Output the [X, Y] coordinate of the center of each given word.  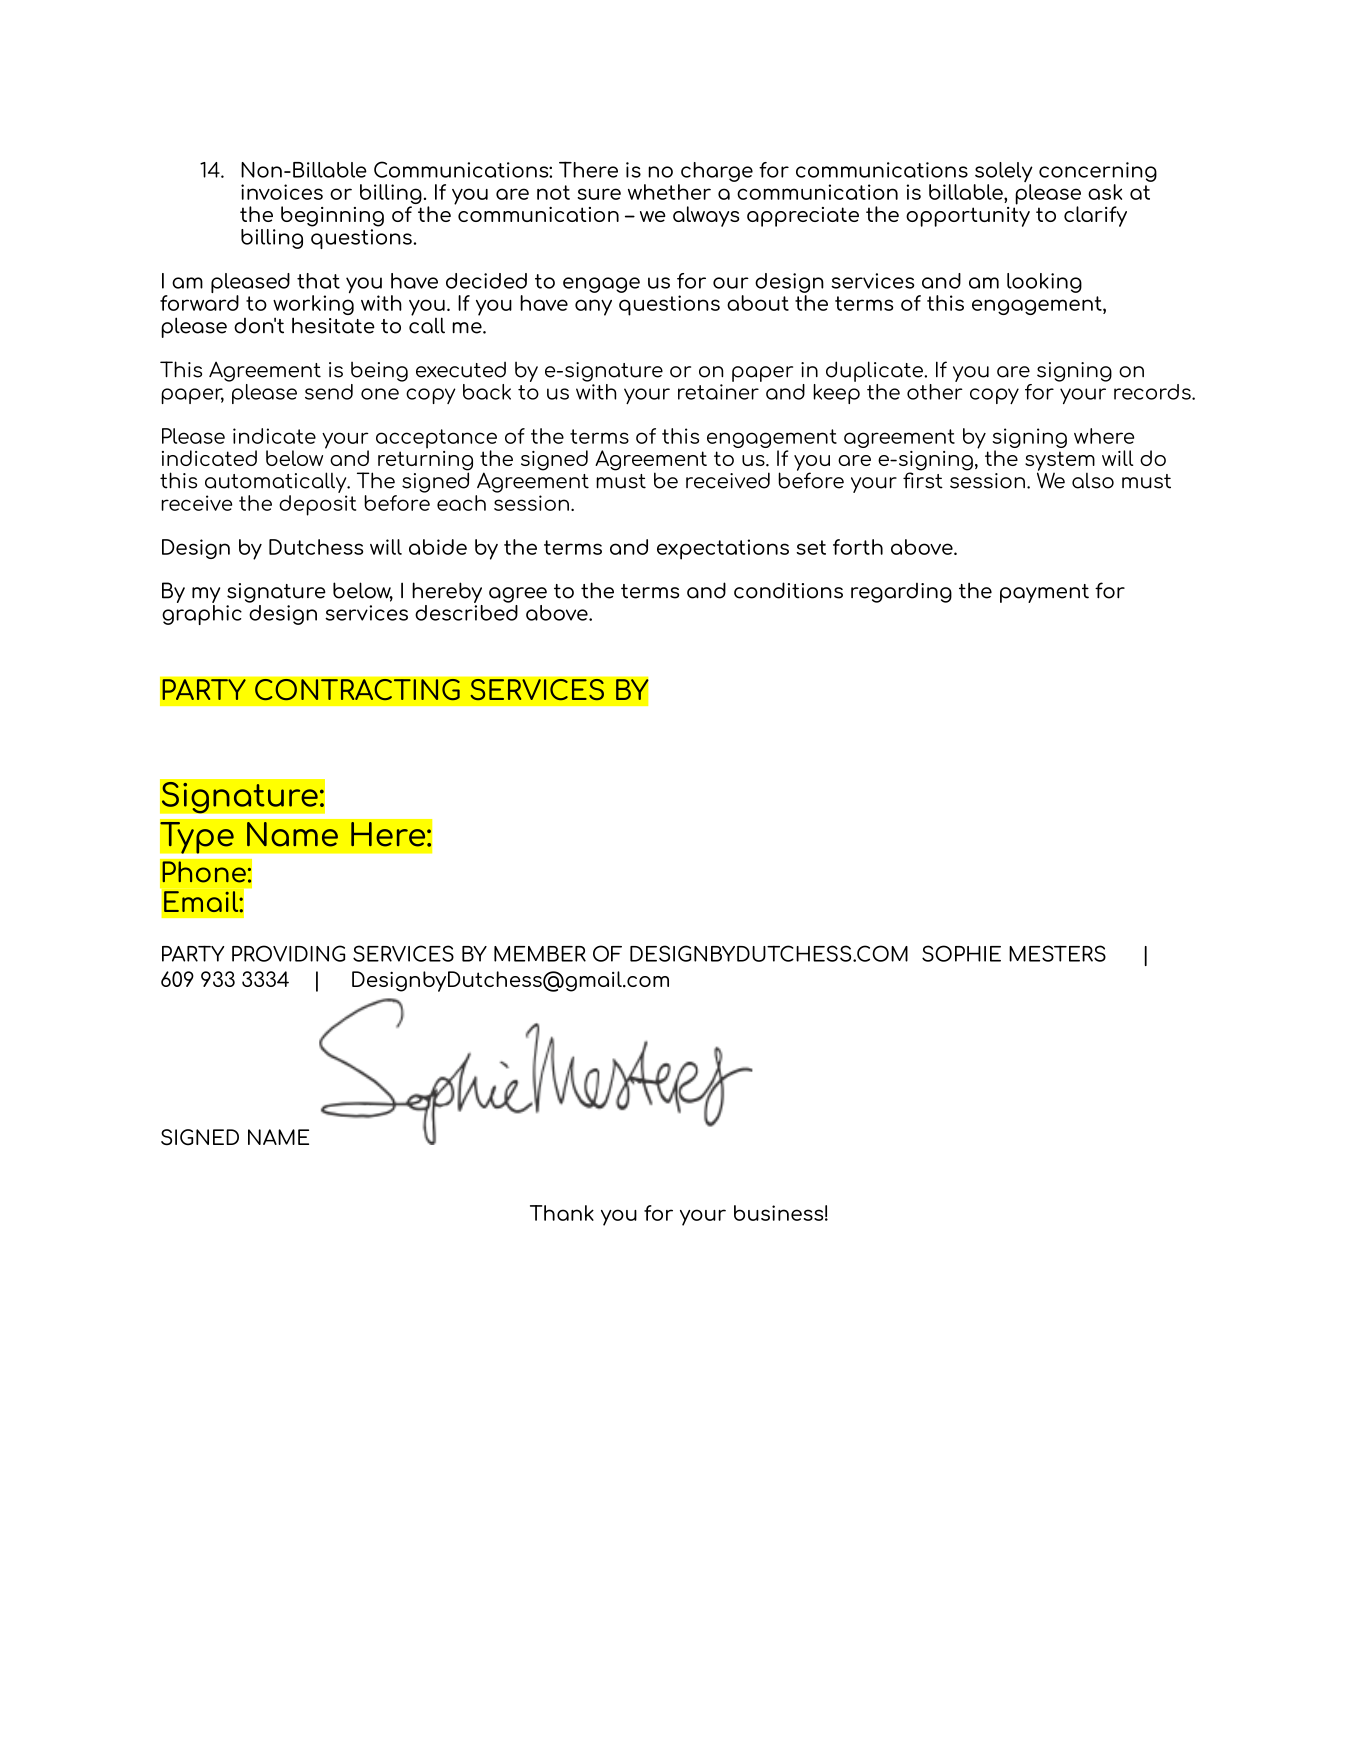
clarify [1095, 216]
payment [1044, 593]
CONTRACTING [357, 689]
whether [669, 192]
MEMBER [540, 954]
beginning [332, 216]
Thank [562, 1213]
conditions [788, 590]
